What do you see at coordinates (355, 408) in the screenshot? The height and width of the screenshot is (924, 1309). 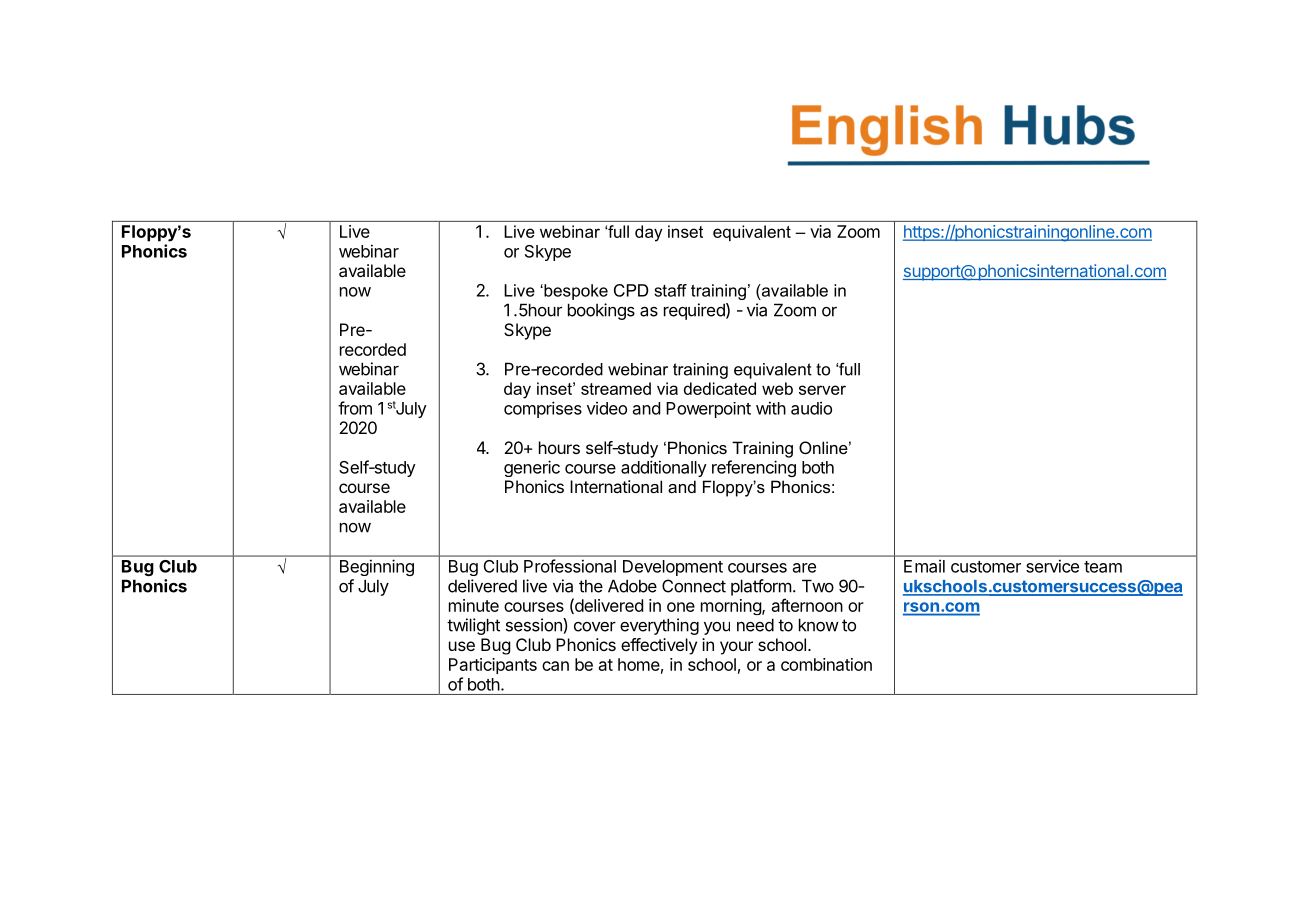 I see `from` at bounding box center [355, 408].
